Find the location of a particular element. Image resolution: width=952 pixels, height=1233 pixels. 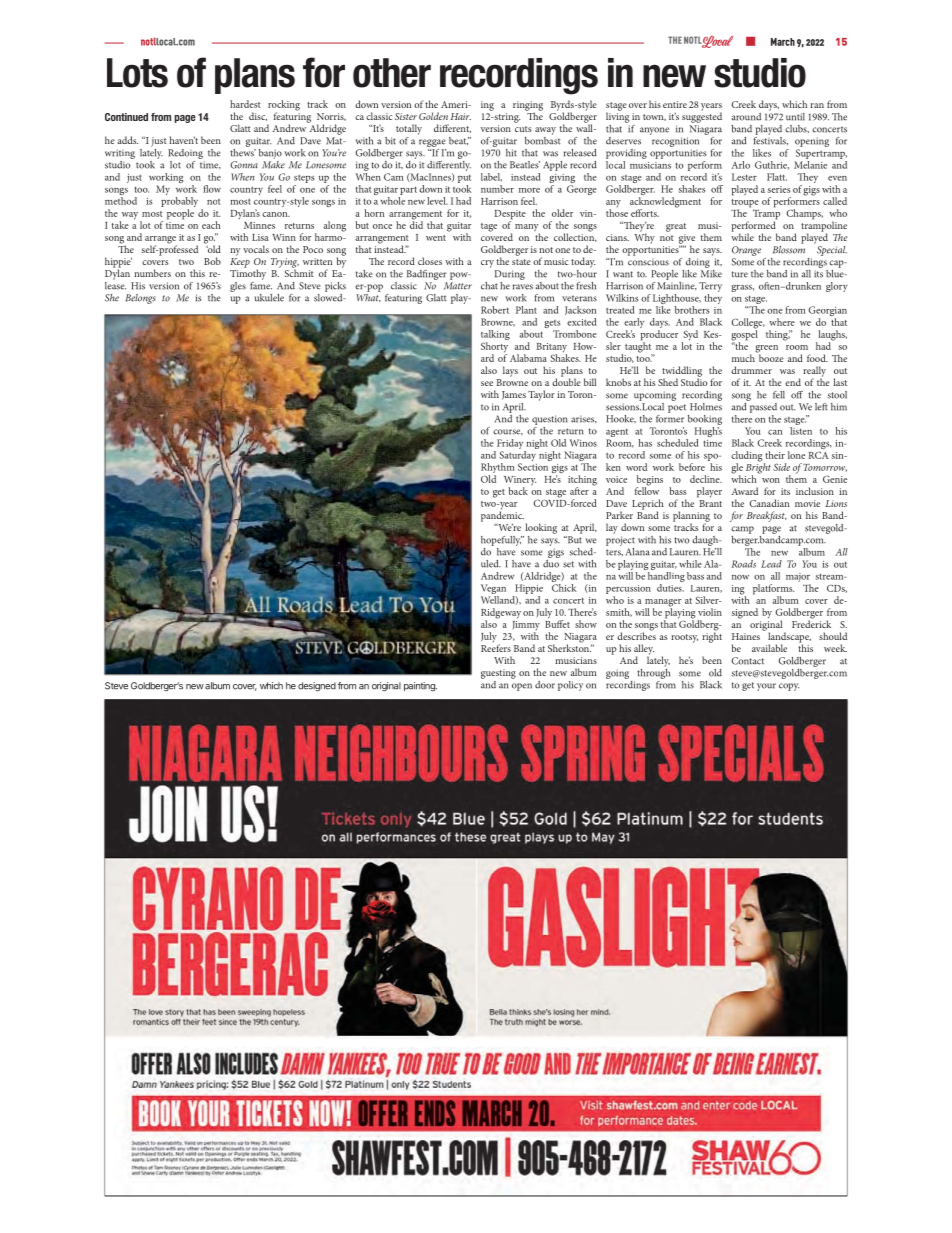

Rhythm is located at coordinates (498, 469).
